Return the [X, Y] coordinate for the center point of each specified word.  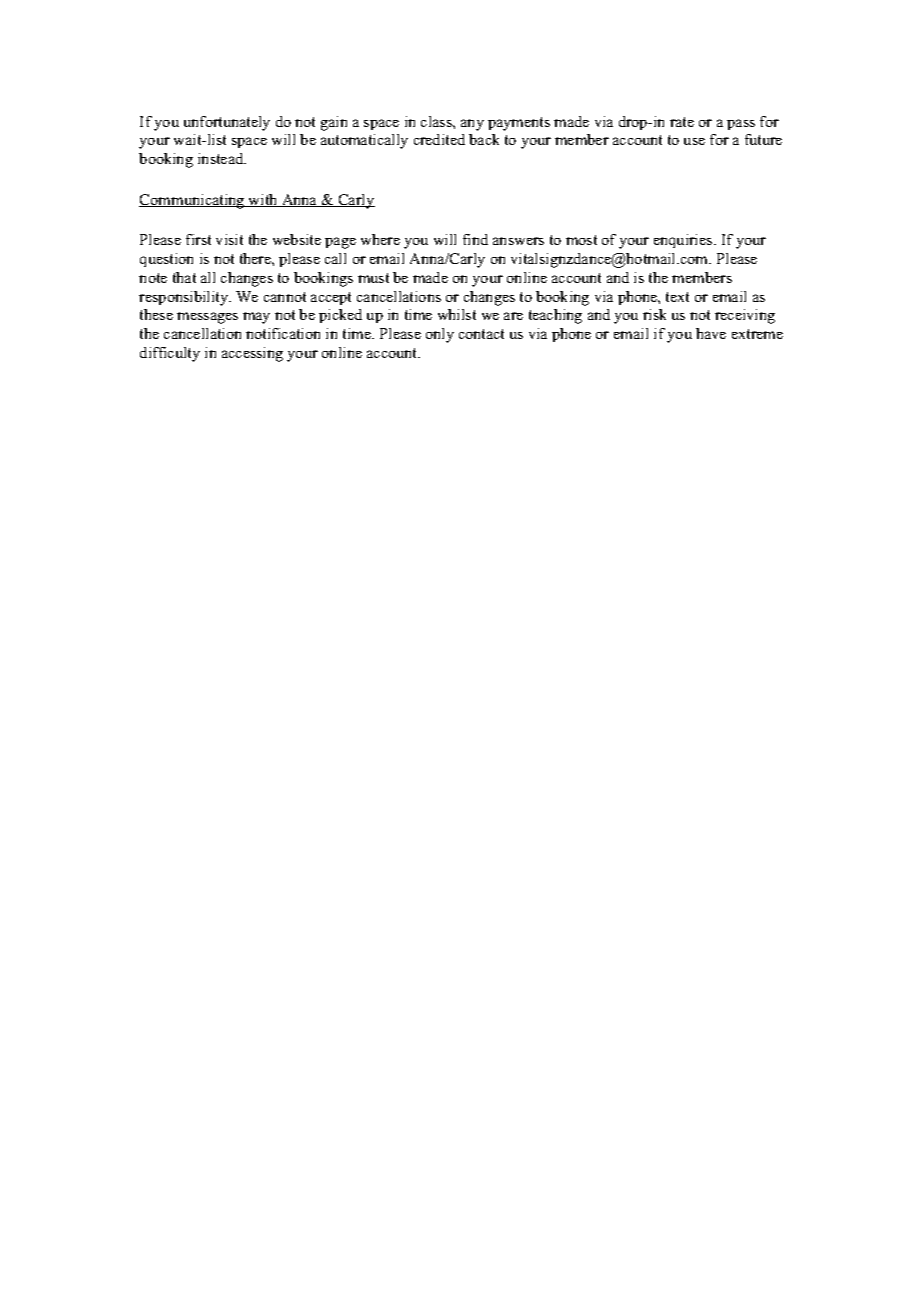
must [373, 278]
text [677, 297]
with [263, 200]
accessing [252, 354]
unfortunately [227, 123]
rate [682, 122]
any [472, 125]
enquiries [684, 241]
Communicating [193, 201]
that [184, 277]
